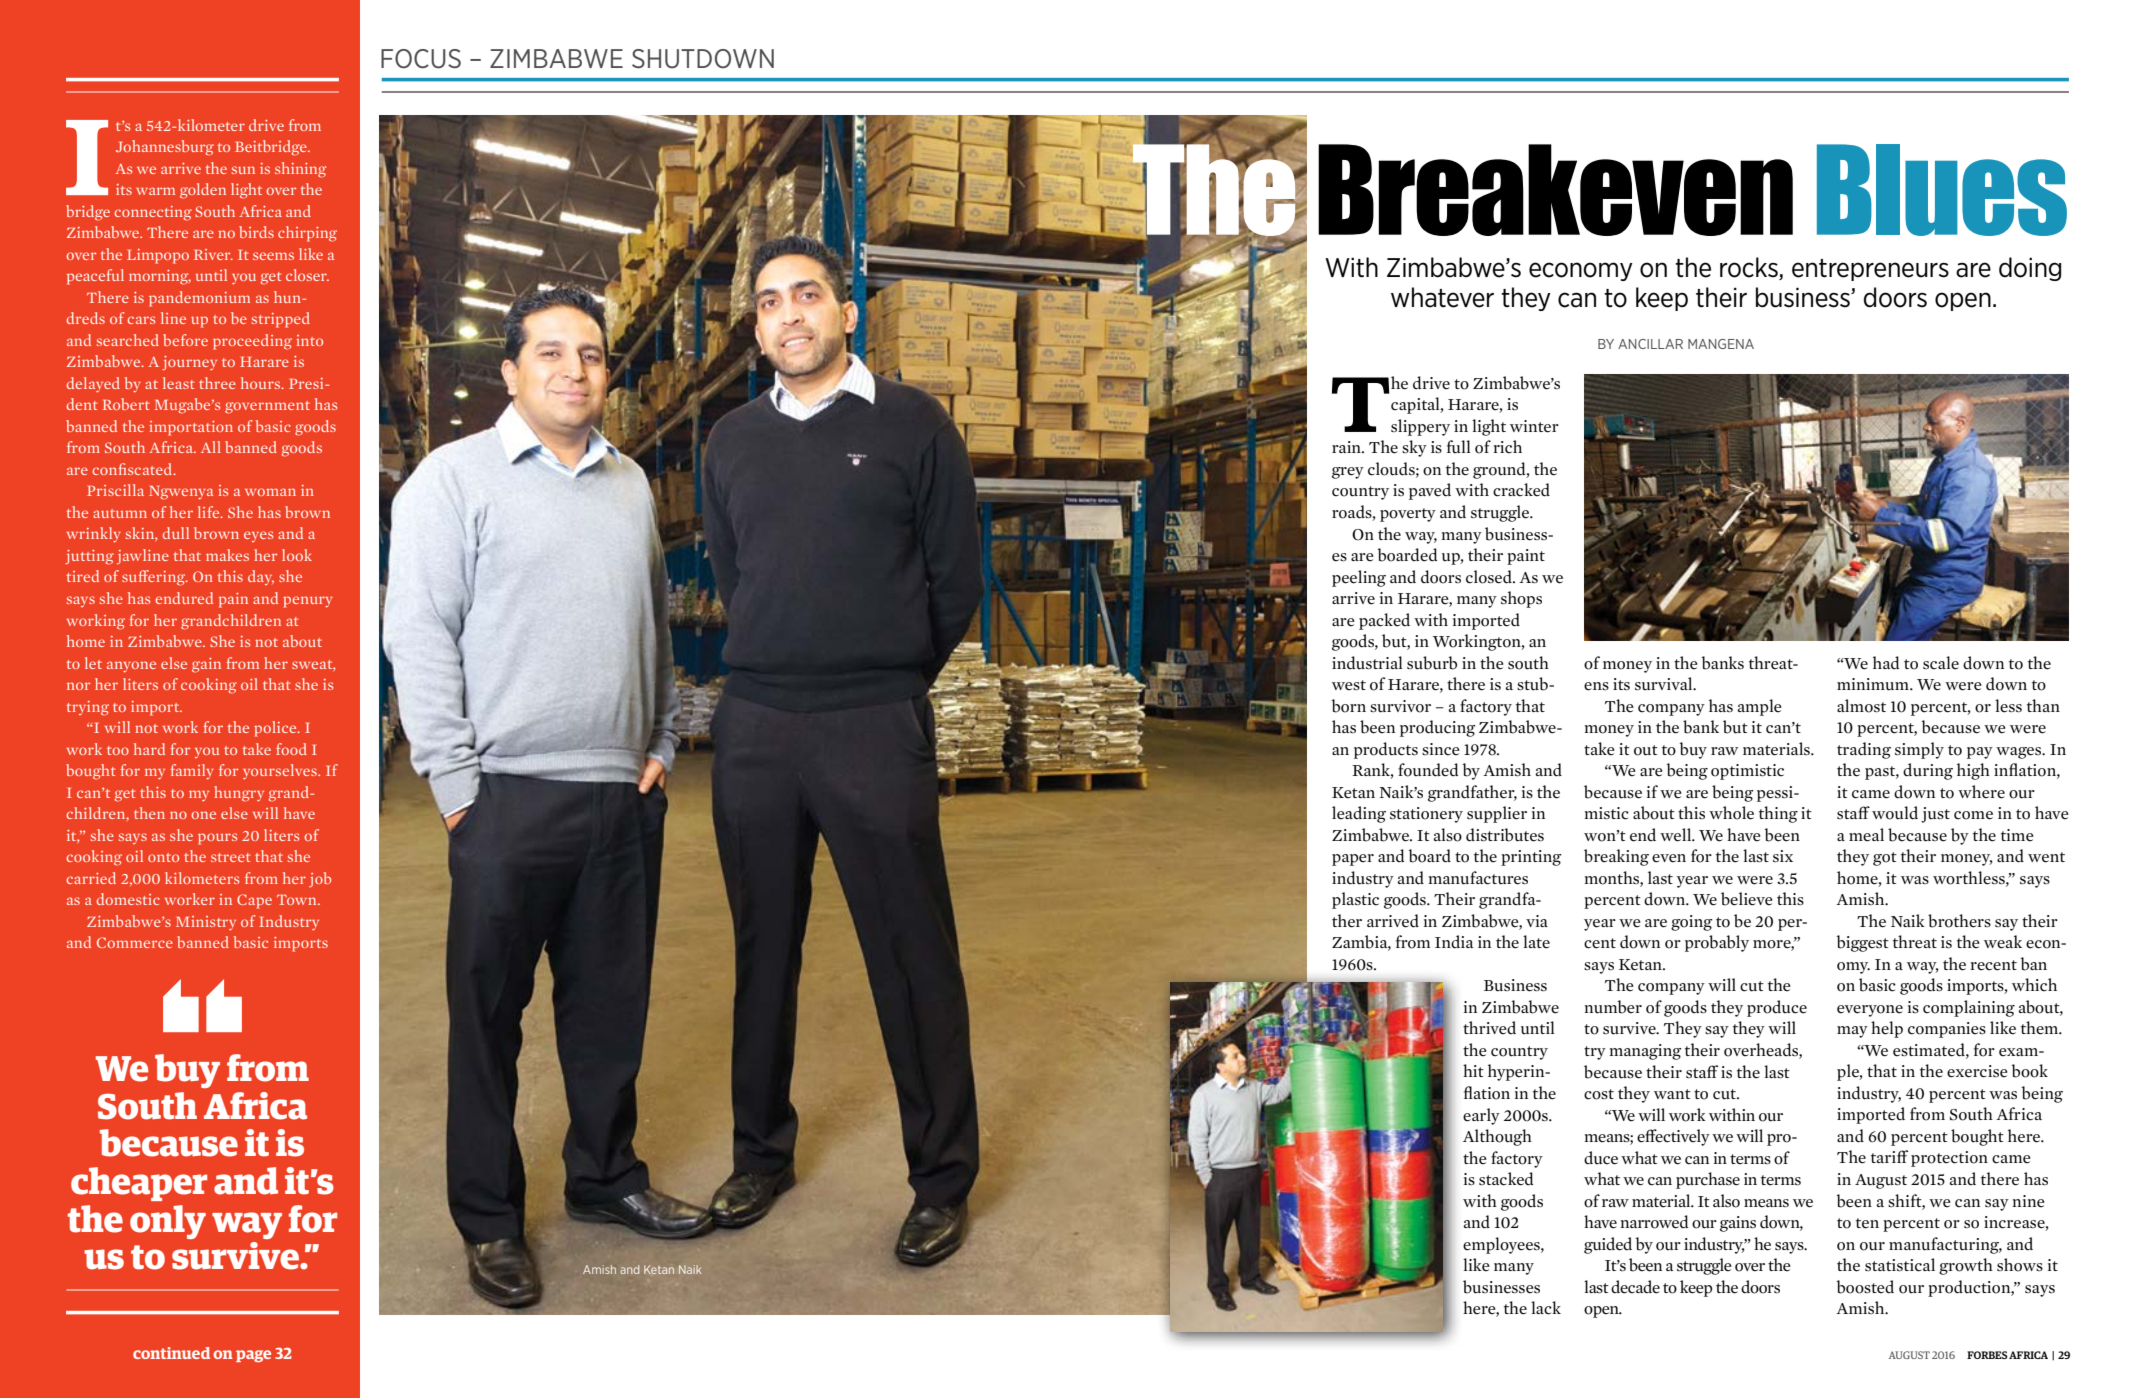 Image resolution: width=2135 pixels, height=1398 pixels. I want to click on shining, so click(300, 170).
